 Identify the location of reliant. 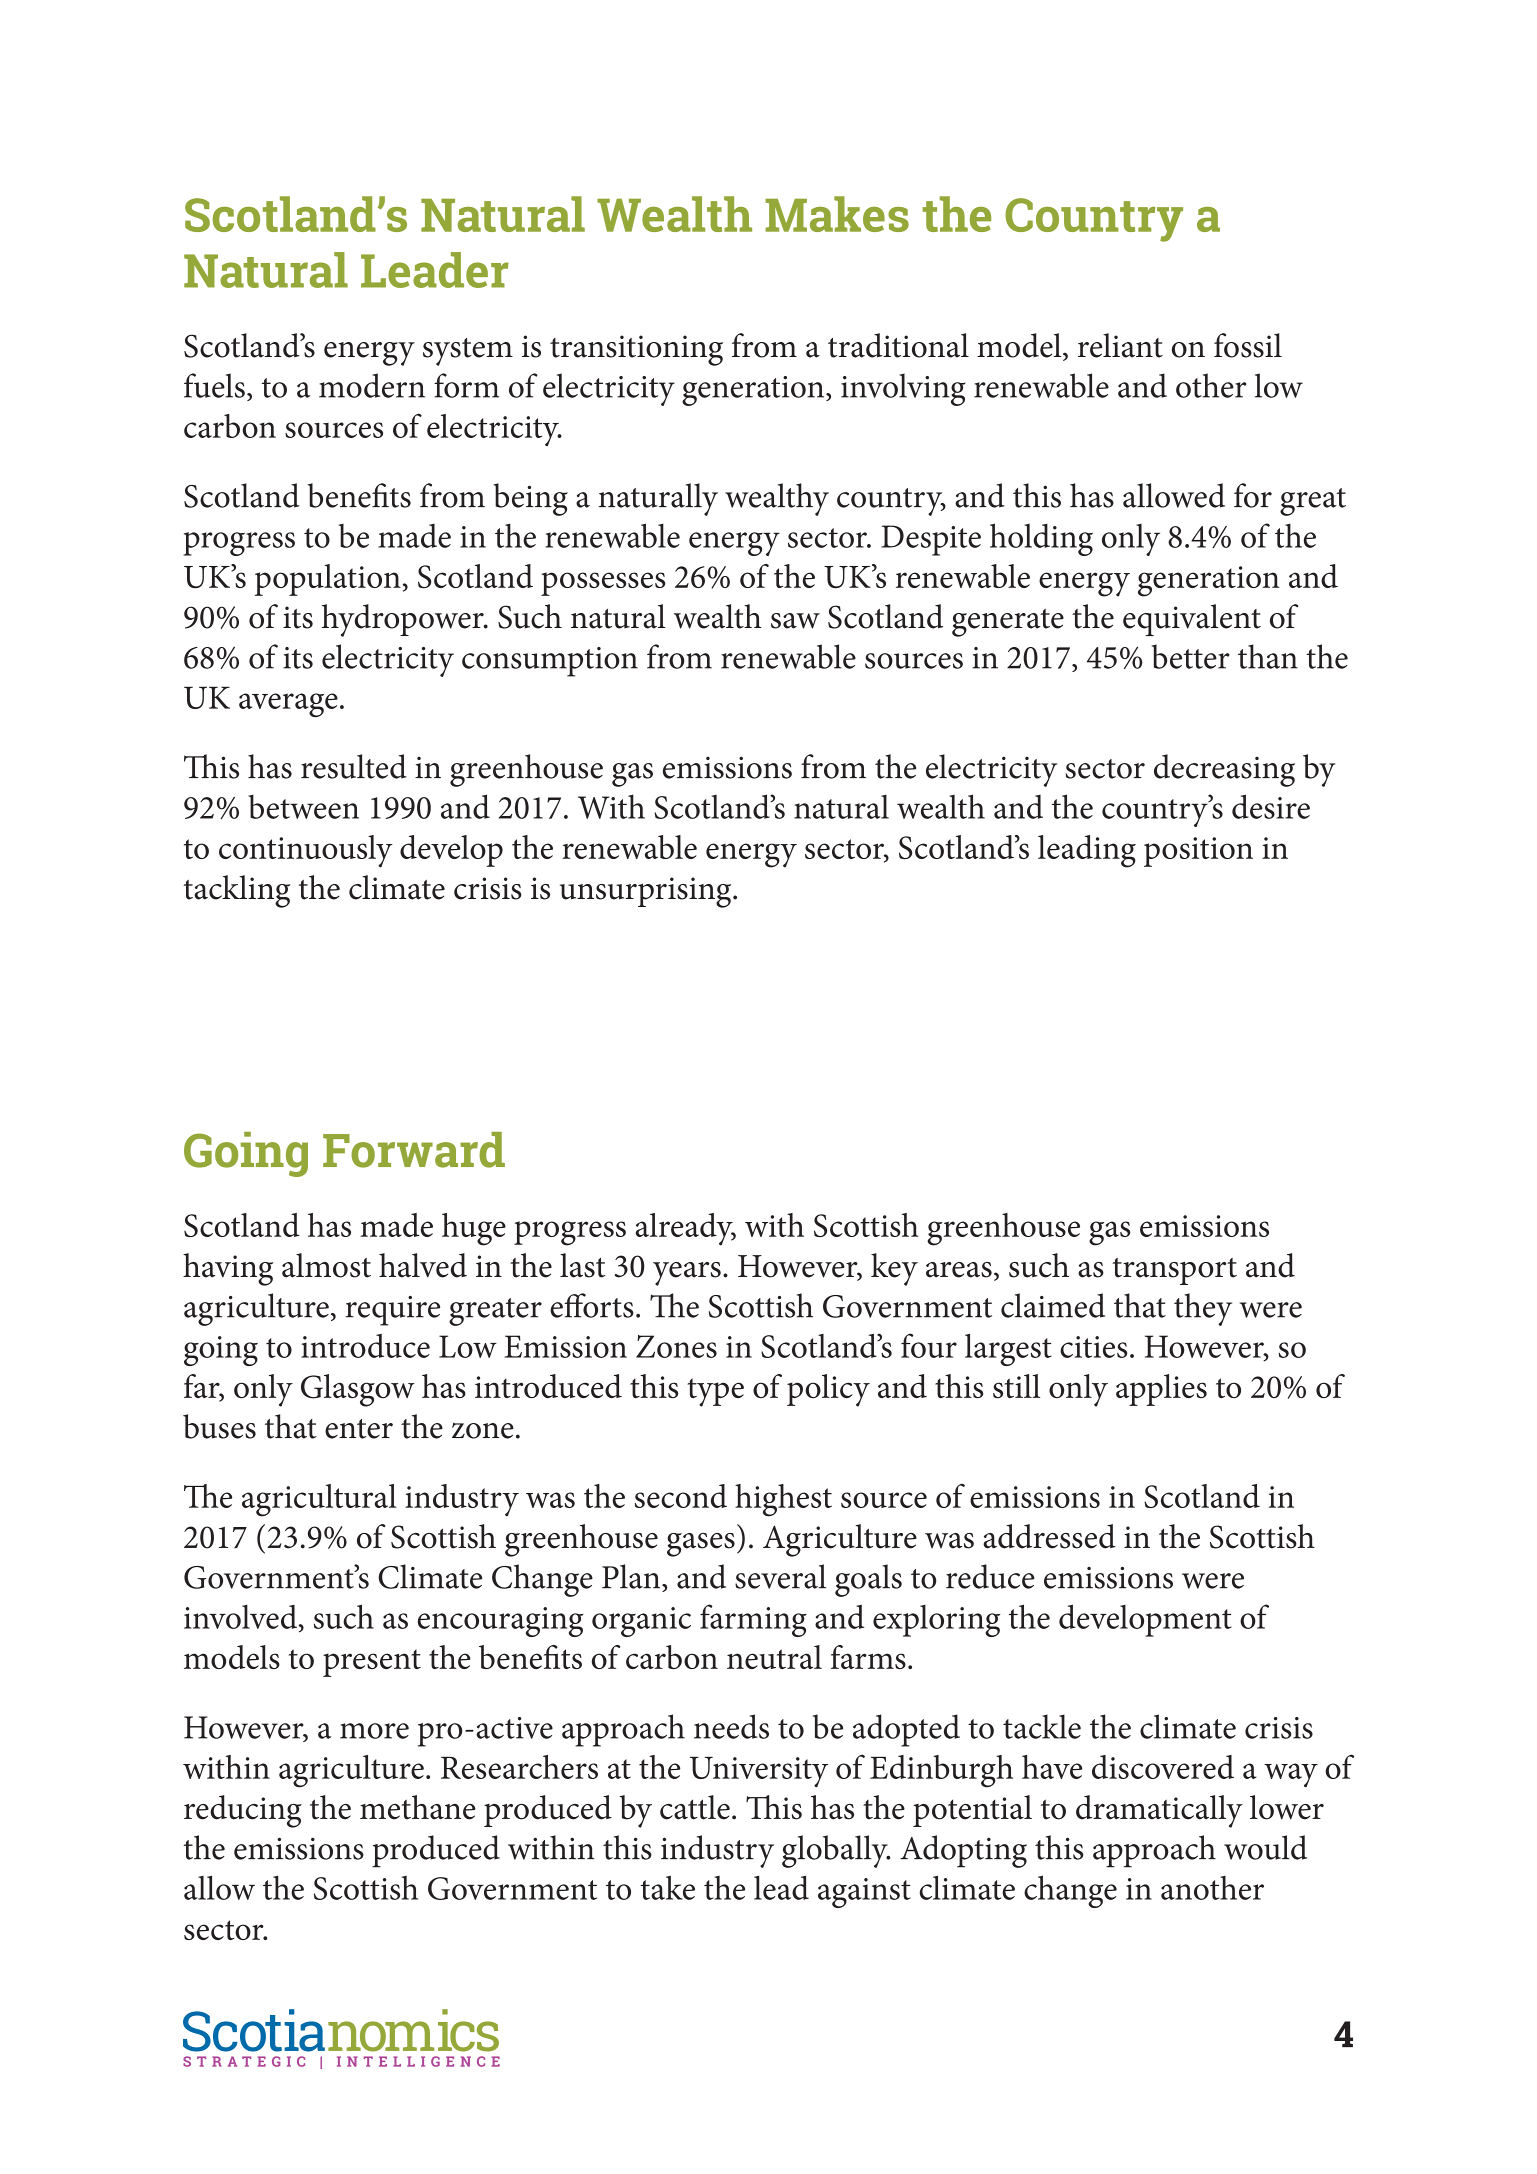
(1120, 345).
